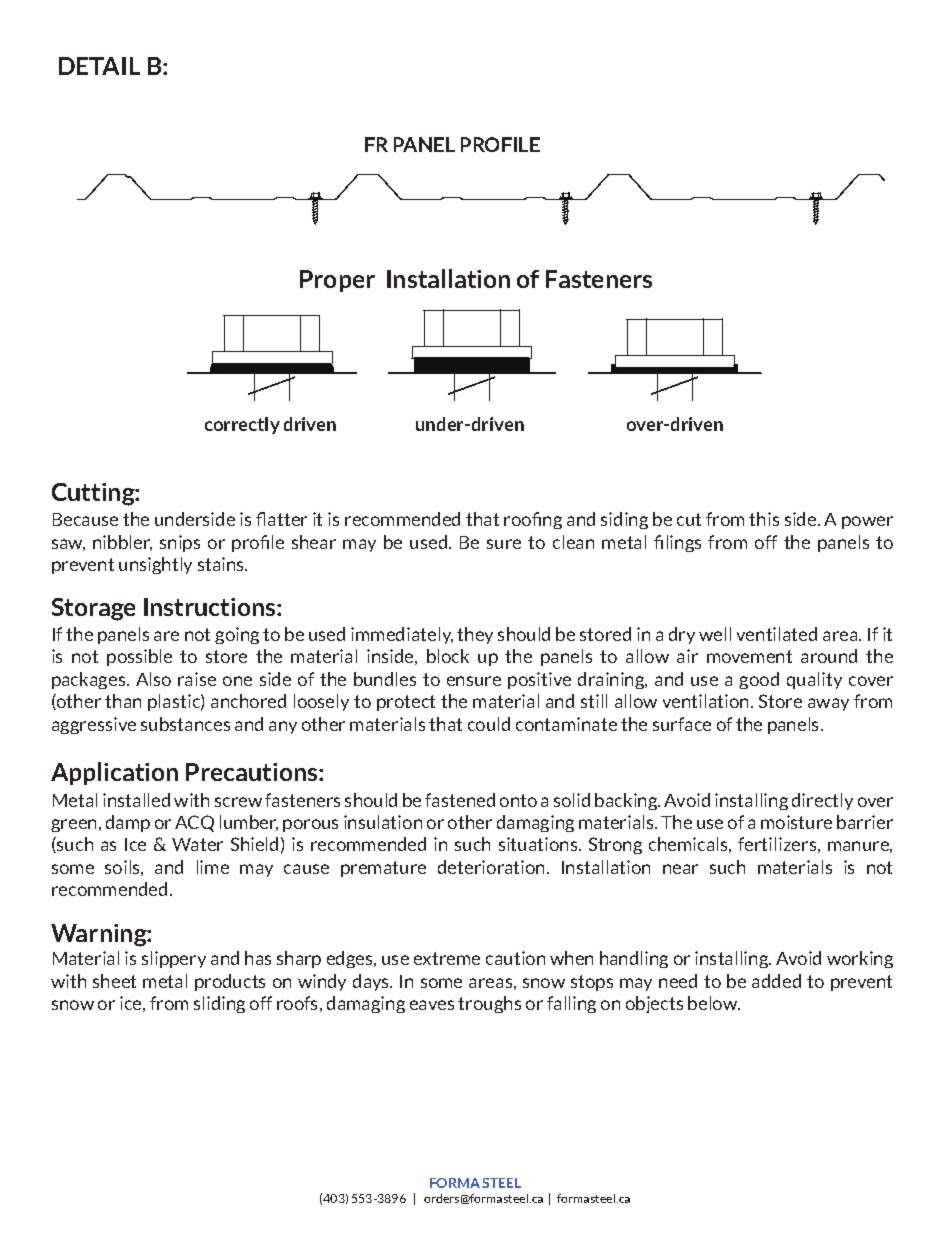 This screenshot has width=952, height=1233. What do you see at coordinates (337, 281) in the screenshot?
I see `Proper` at bounding box center [337, 281].
